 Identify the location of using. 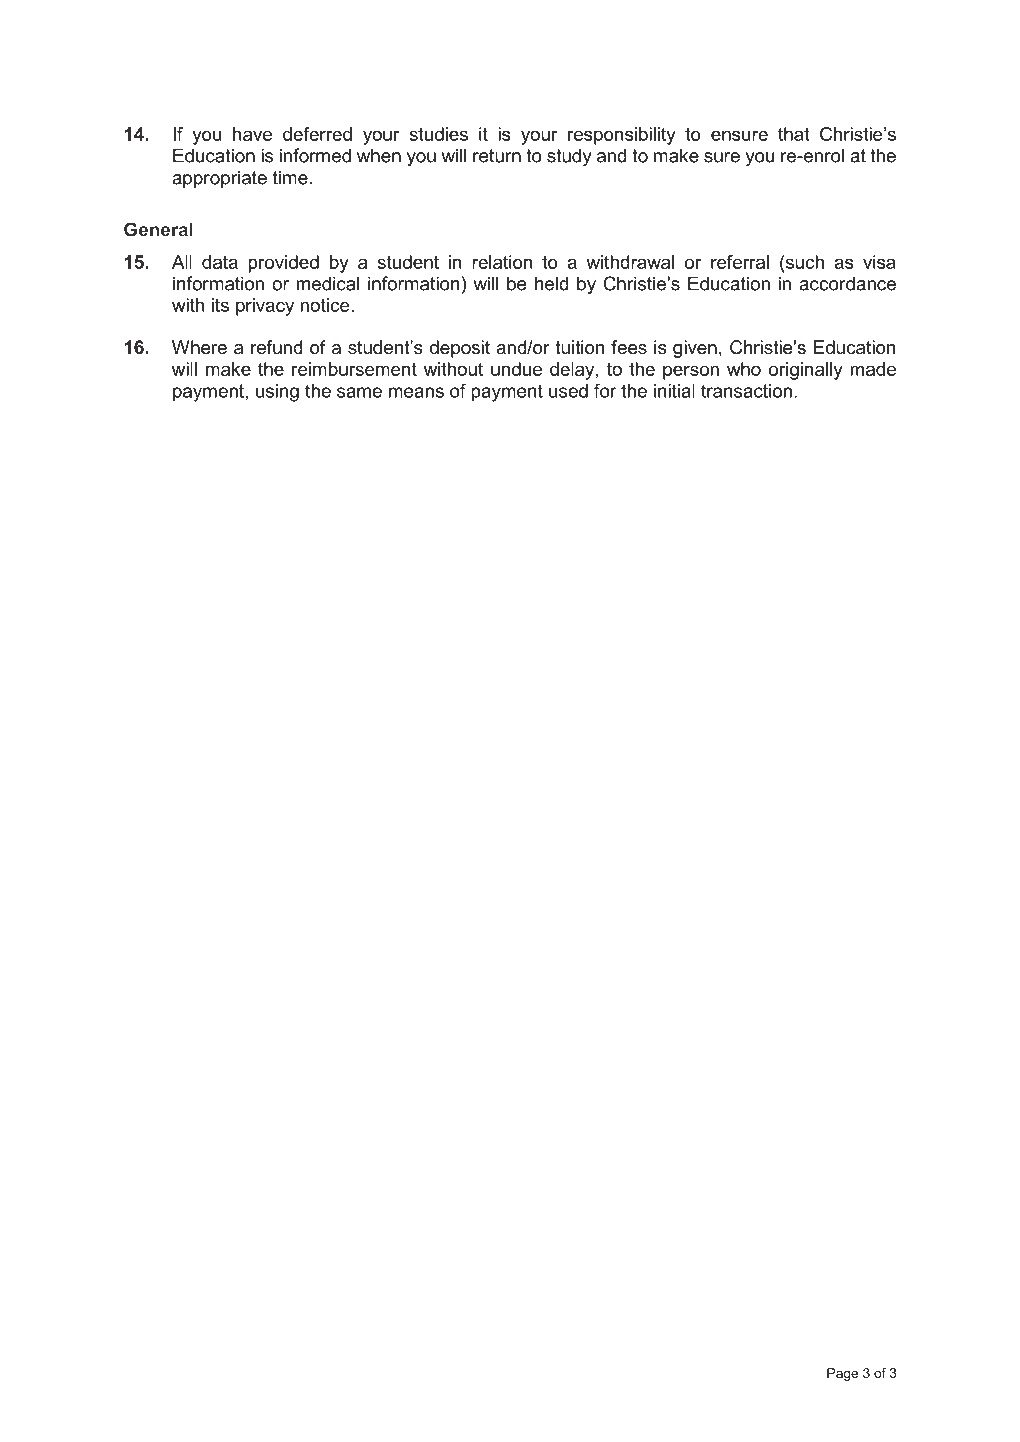
(277, 393).
